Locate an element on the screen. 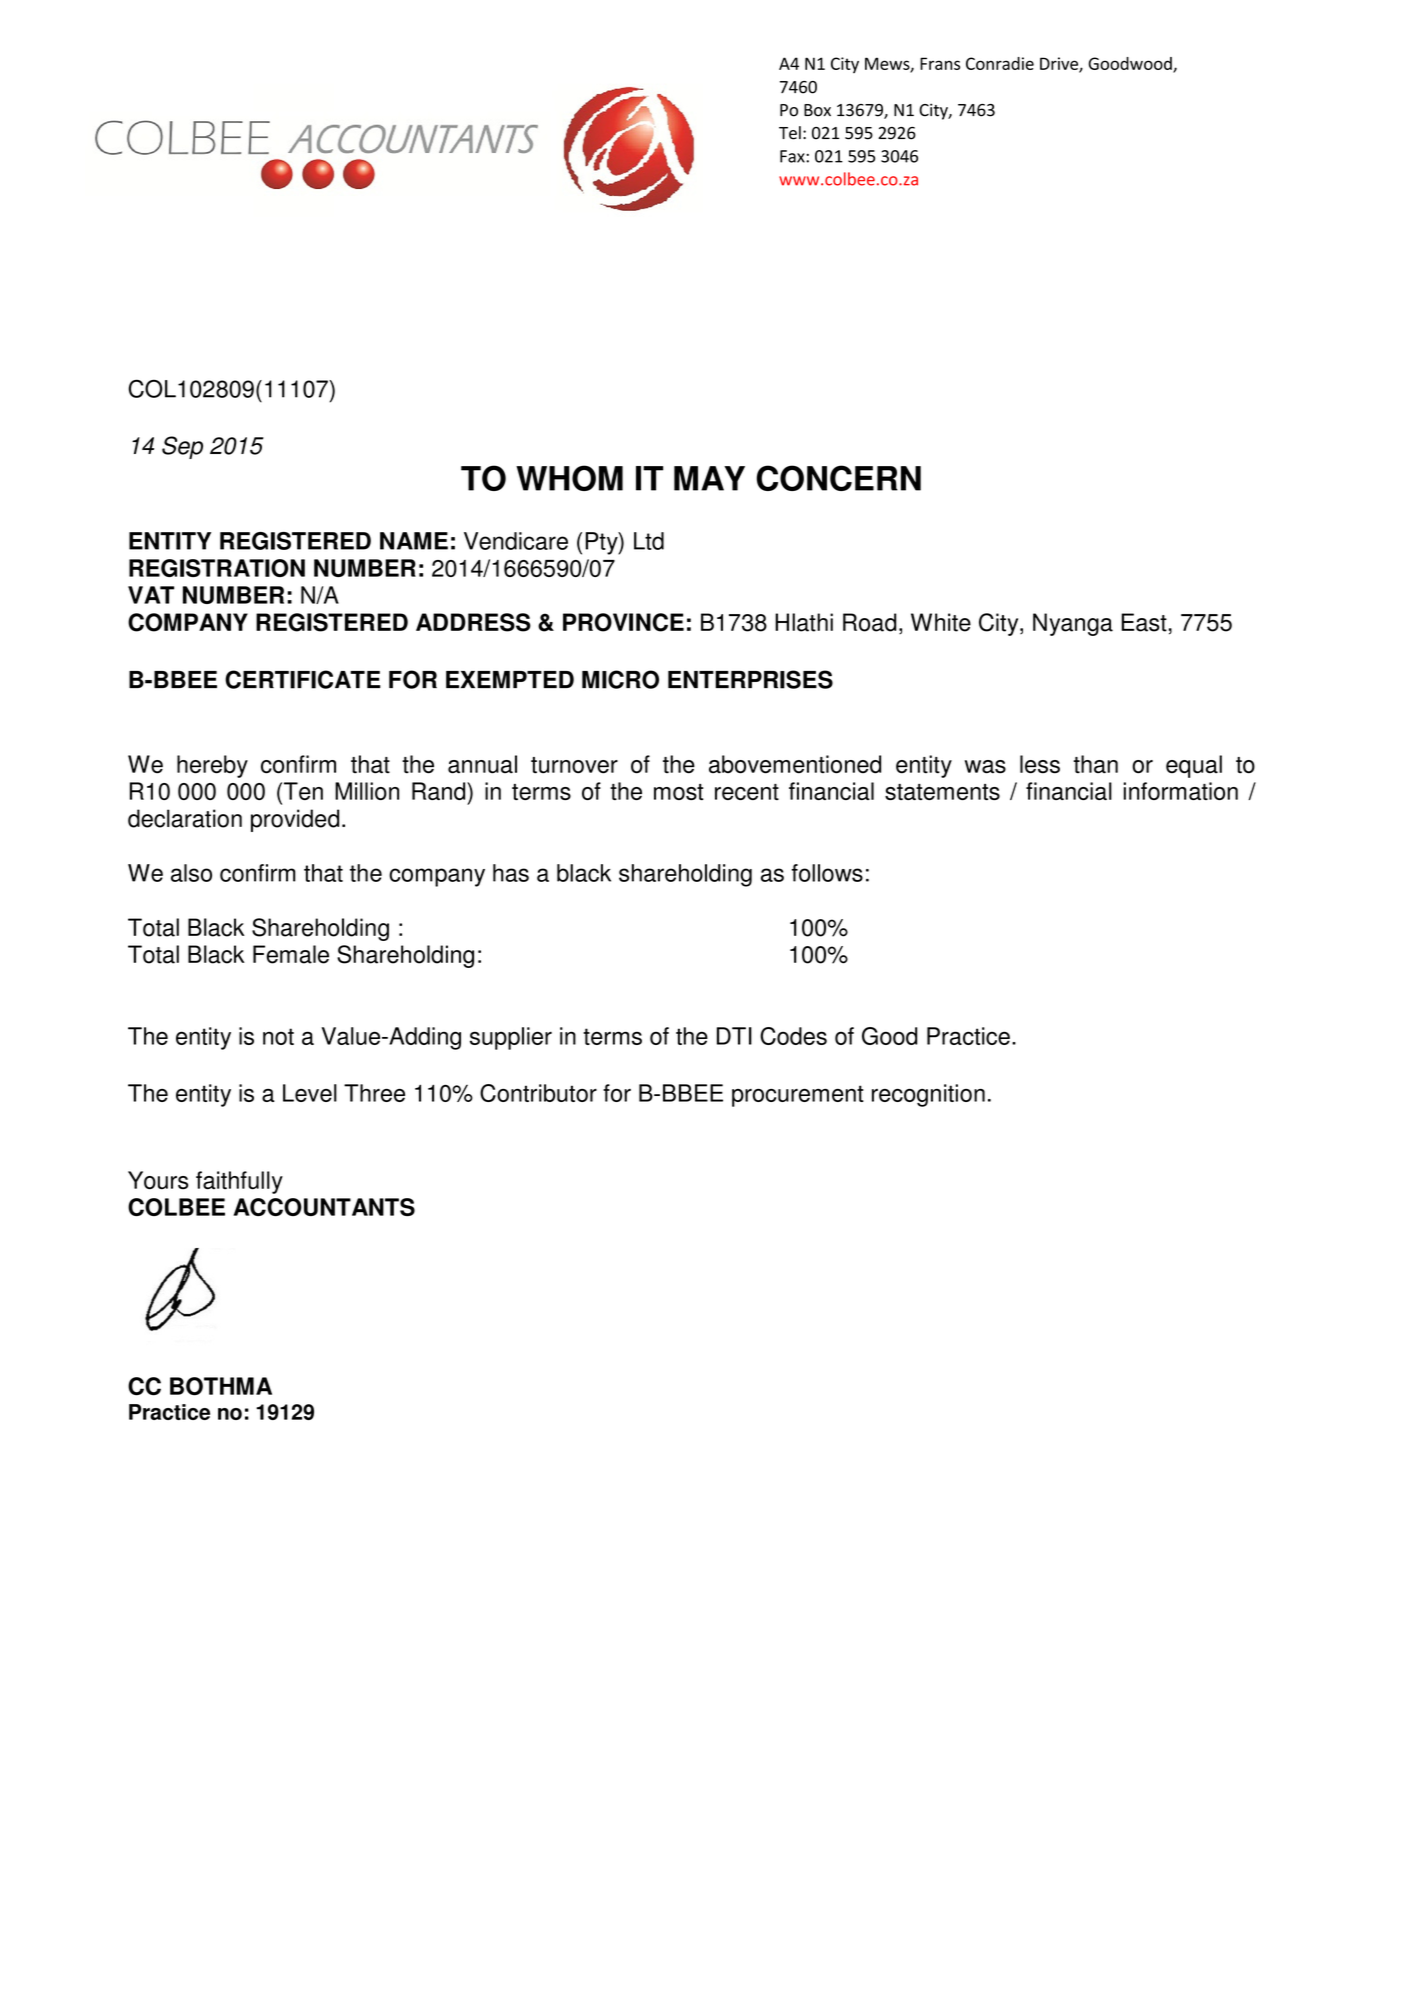 The image size is (1407, 1991). Tel is located at coordinates (790, 133).
